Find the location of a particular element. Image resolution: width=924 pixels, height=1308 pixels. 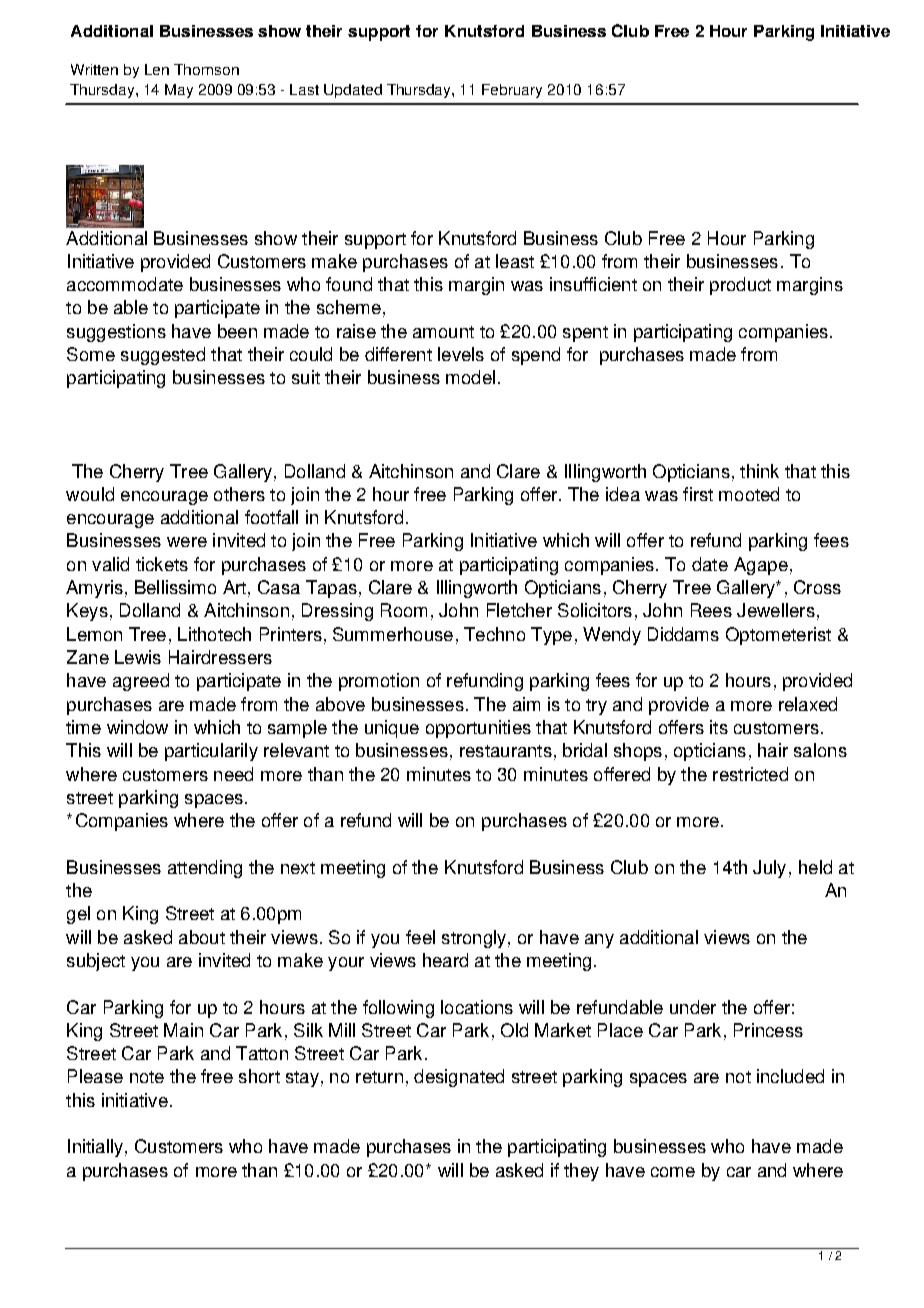

model is located at coordinates (470, 377).
